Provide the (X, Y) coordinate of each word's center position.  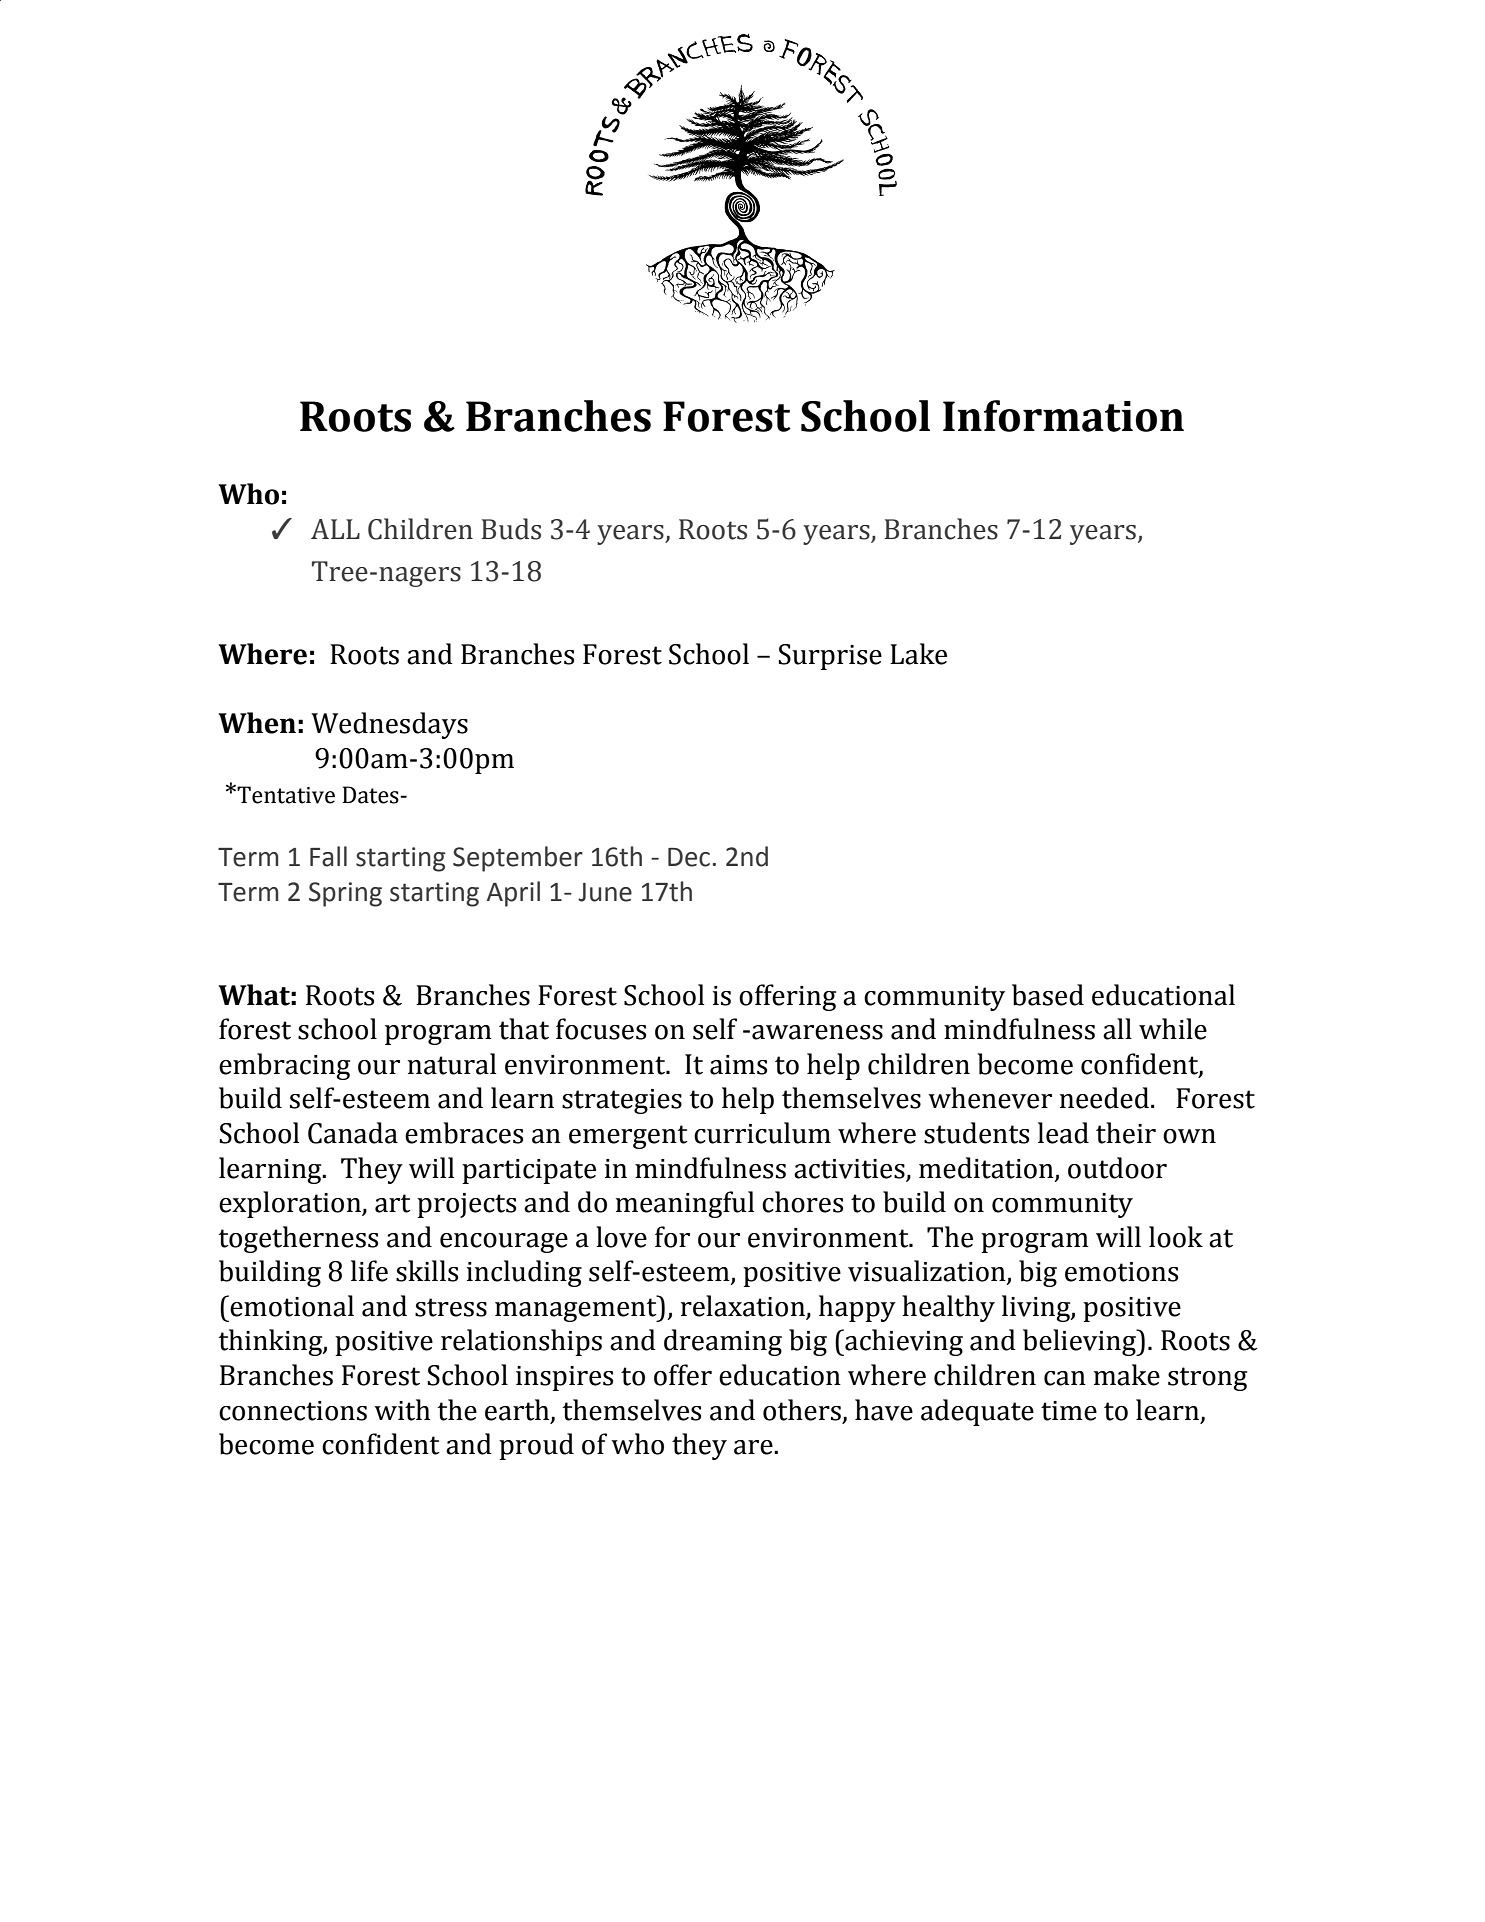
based (1048, 995)
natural (452, 1064)
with (402, 1410)
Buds (511, 529)
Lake (918, 654)
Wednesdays (389, 725)
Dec (689, 857)
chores (802, 1202)
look (1176, 1237)
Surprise (830, 657)
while (1173, 1029)
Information (1063, 416)
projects (466, 1205)
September (518, 859)
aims (738, 1065)
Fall (328, 856)
